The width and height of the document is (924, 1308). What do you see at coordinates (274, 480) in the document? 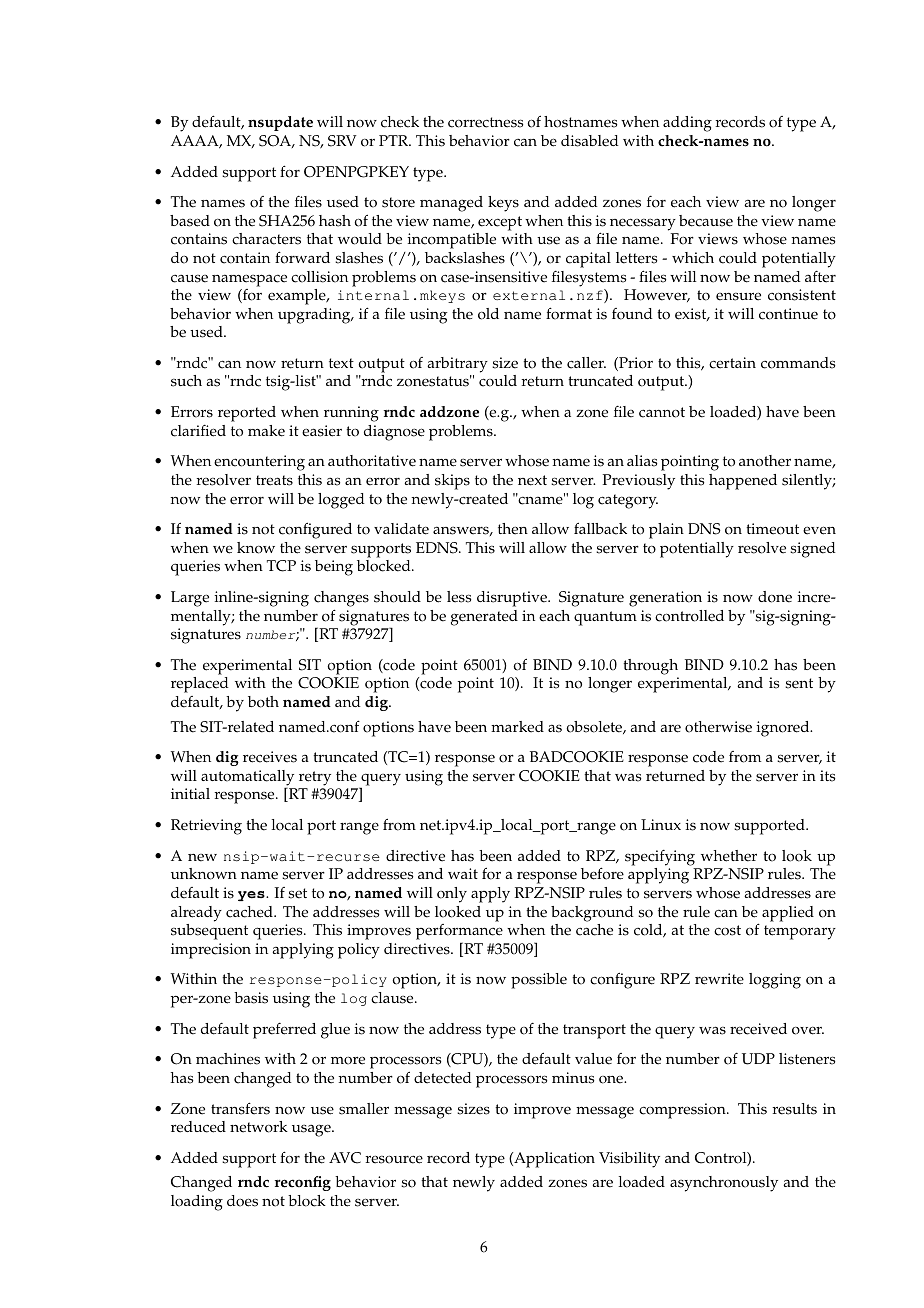
I see `treats` at bounding box center [274, 480].
